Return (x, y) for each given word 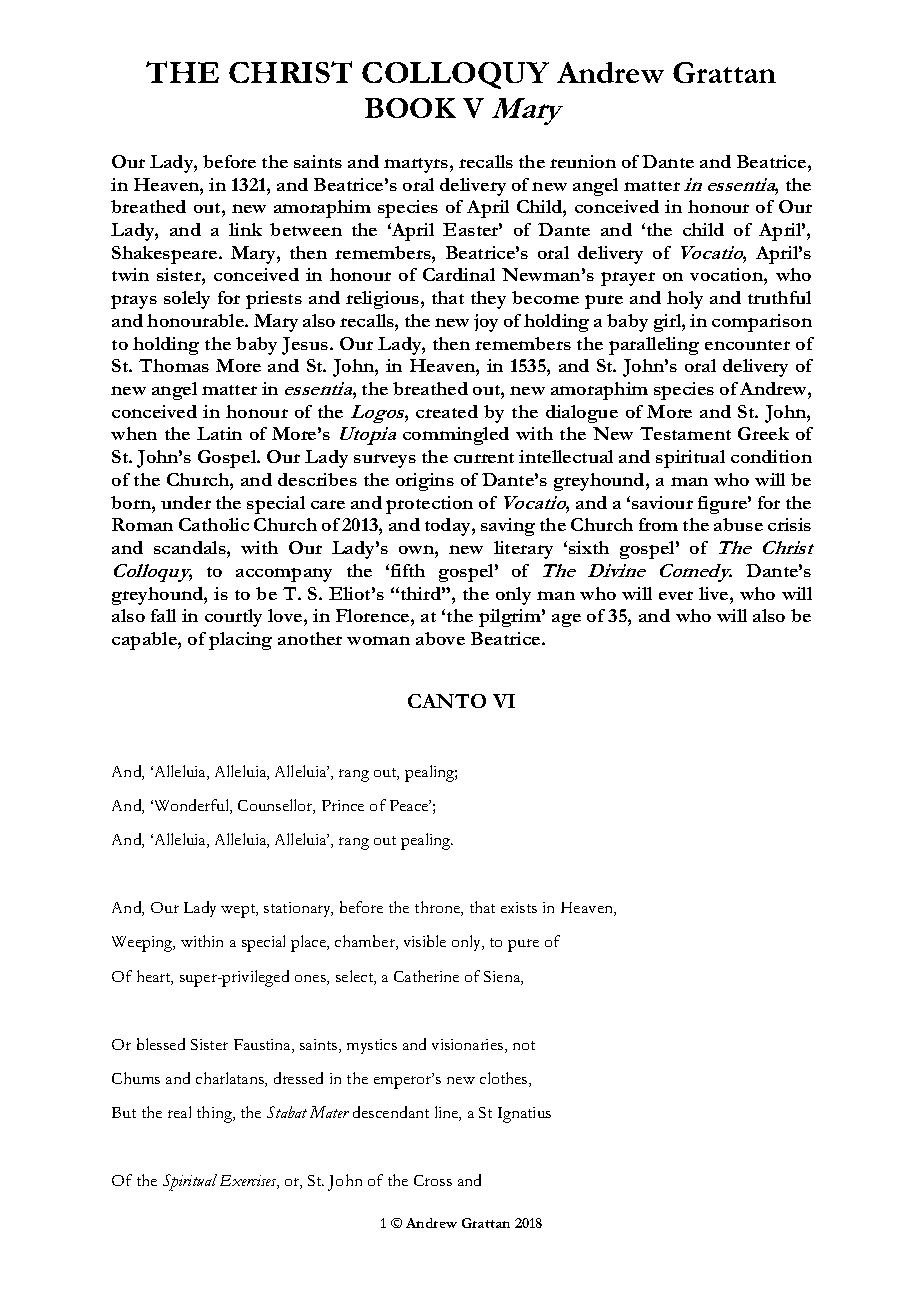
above (440, 638)
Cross (433, 1180)
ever (676, 595)
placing (240, 641)
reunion (583, 161)
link (245, 229)
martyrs (417, 165)
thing (216, 1114)
